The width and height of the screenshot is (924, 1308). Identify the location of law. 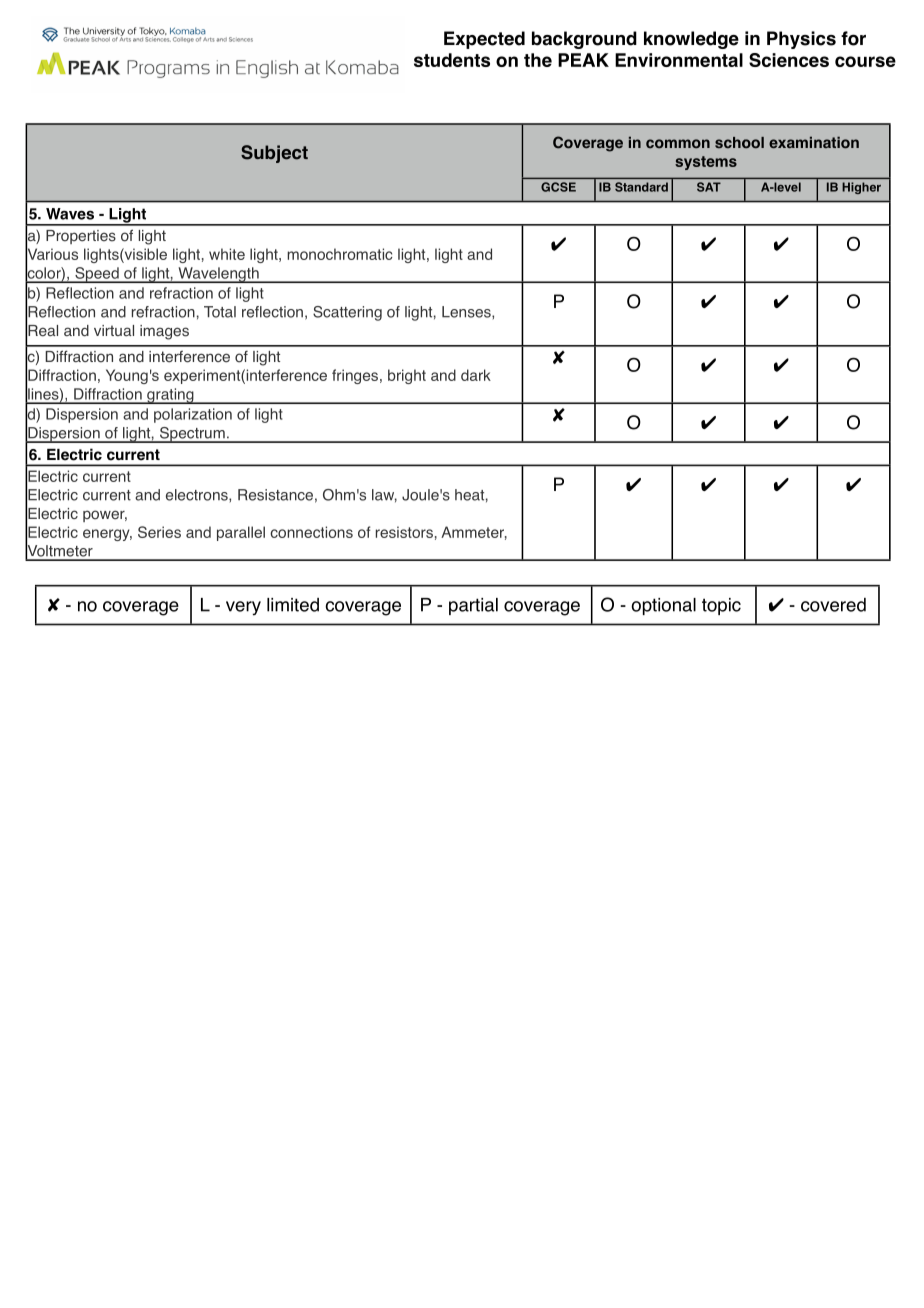
(384, 496).
